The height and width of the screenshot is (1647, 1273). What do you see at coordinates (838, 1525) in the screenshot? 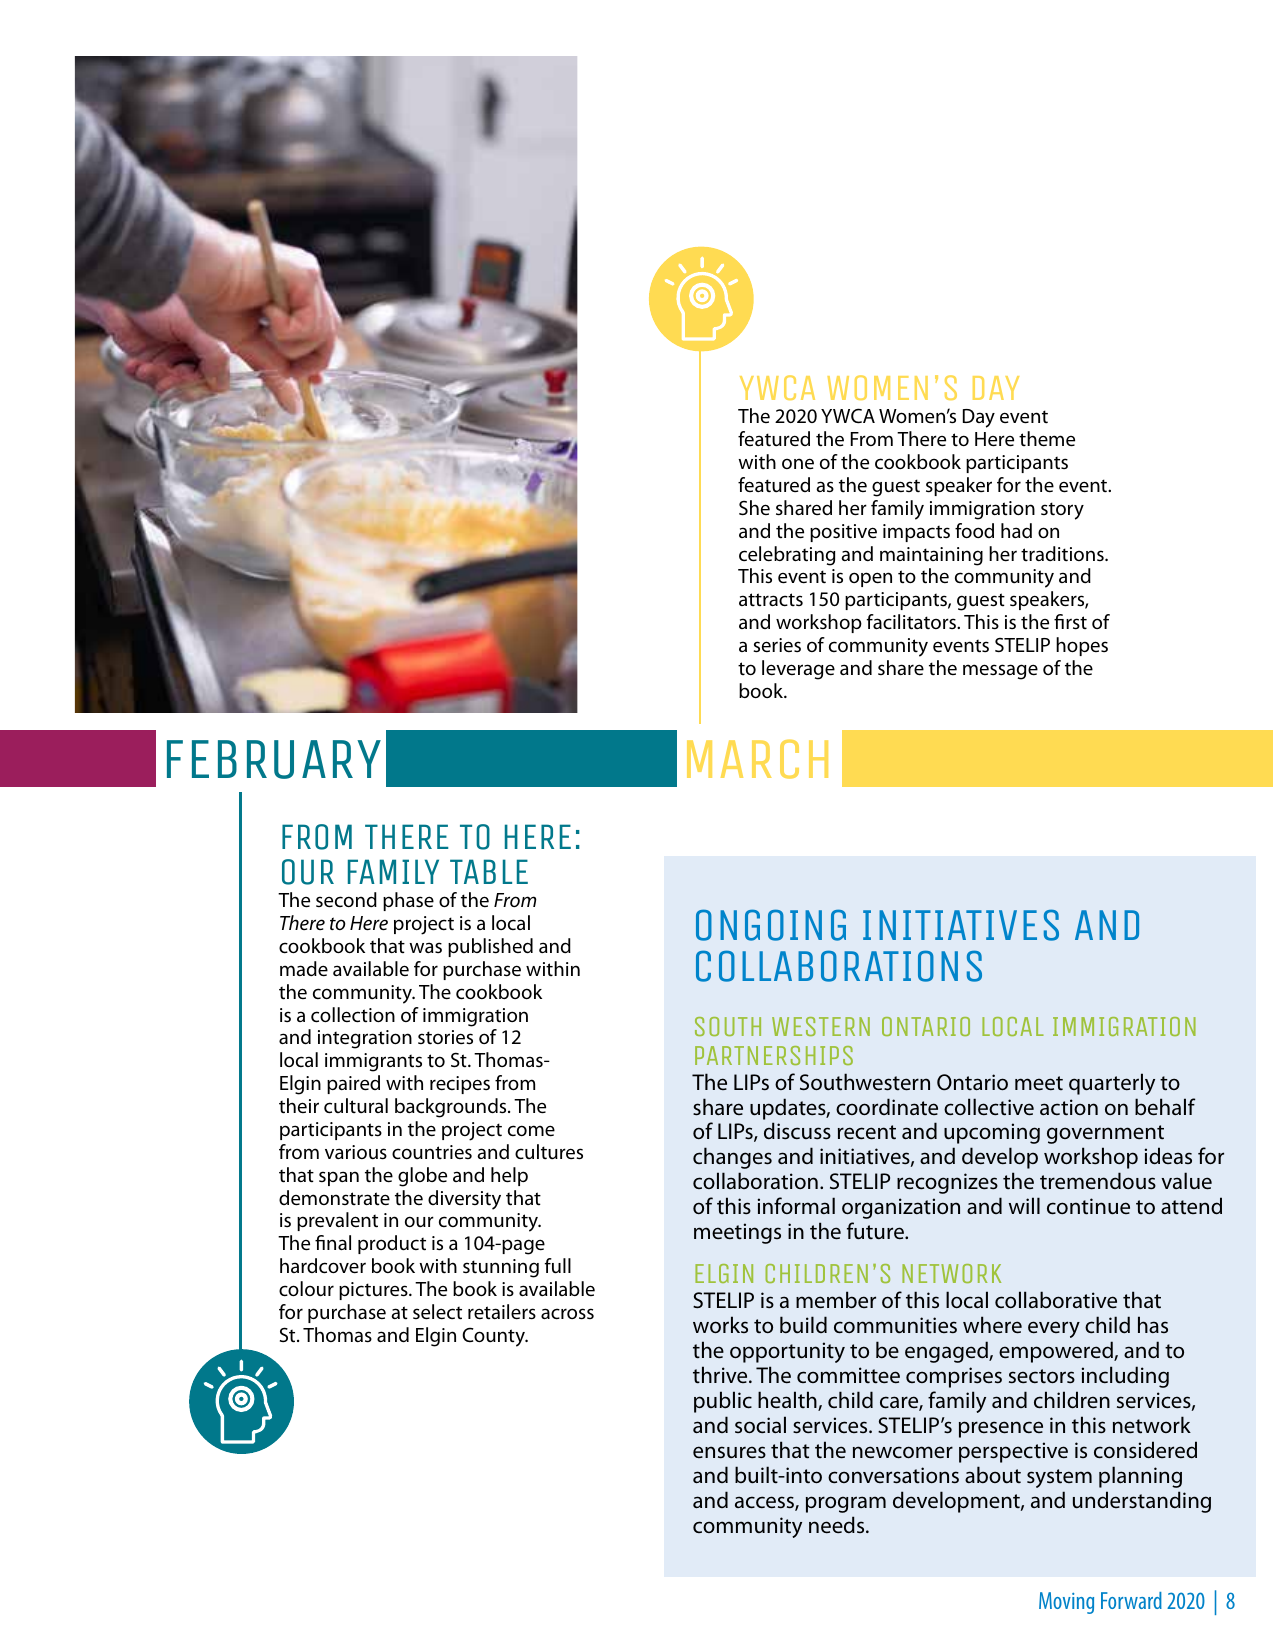
I see `needs` at bounding box center [838, 1525].
